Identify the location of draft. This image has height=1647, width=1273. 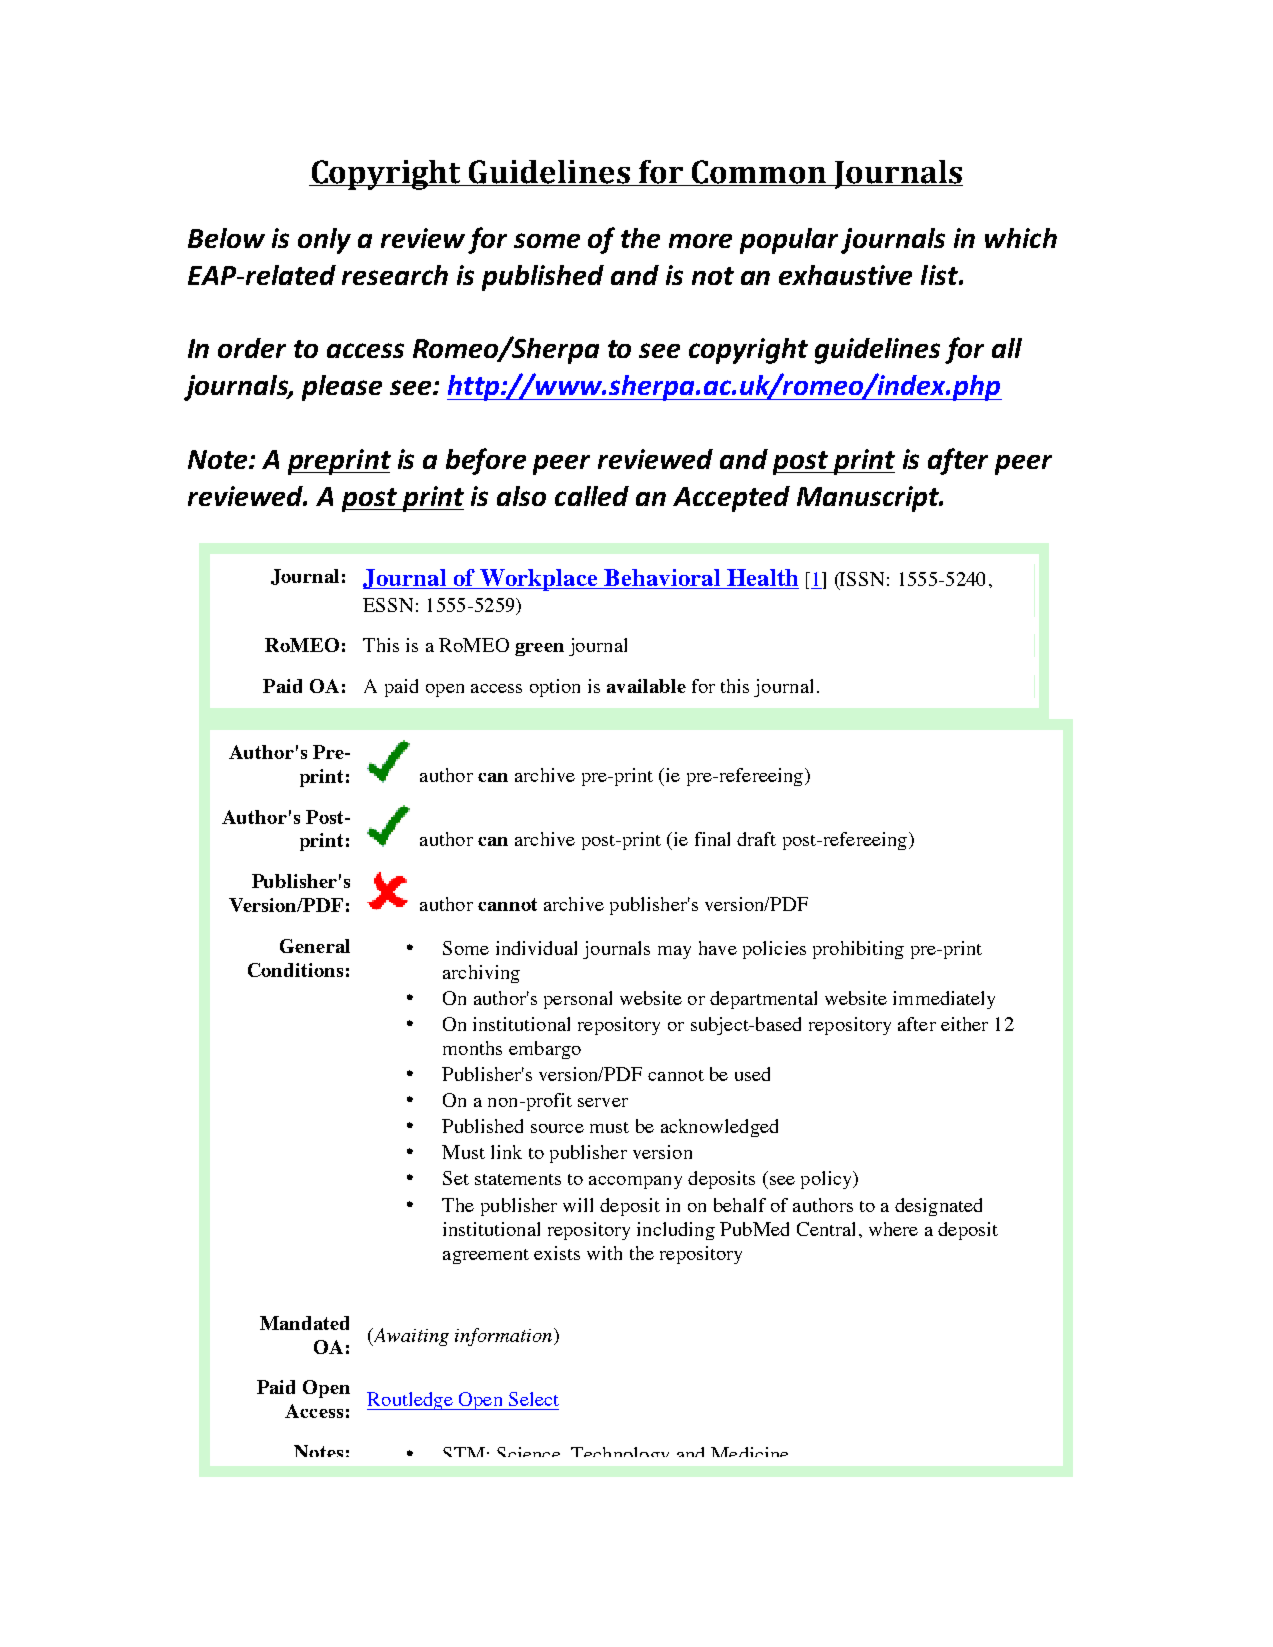
(756, 839).
